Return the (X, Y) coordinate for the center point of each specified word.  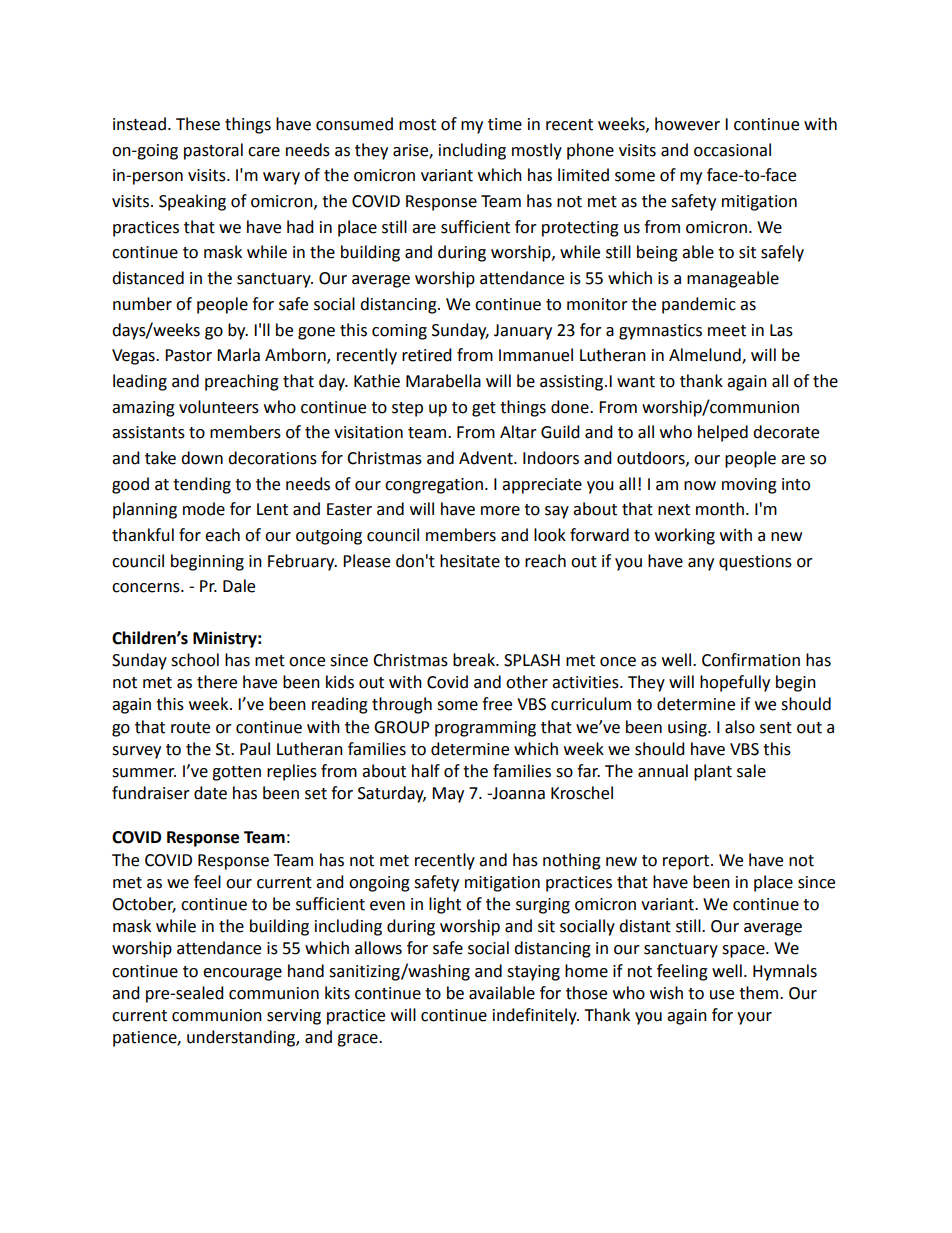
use (722, 995)
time (505, 124)
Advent (487, 458)
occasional (732, 150)
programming (485, 729)
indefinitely (536, 1016)
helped (723, 433)
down (202, 458)
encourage (242, 974)
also (740, 727)
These (198, 124)
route (190, 728)
